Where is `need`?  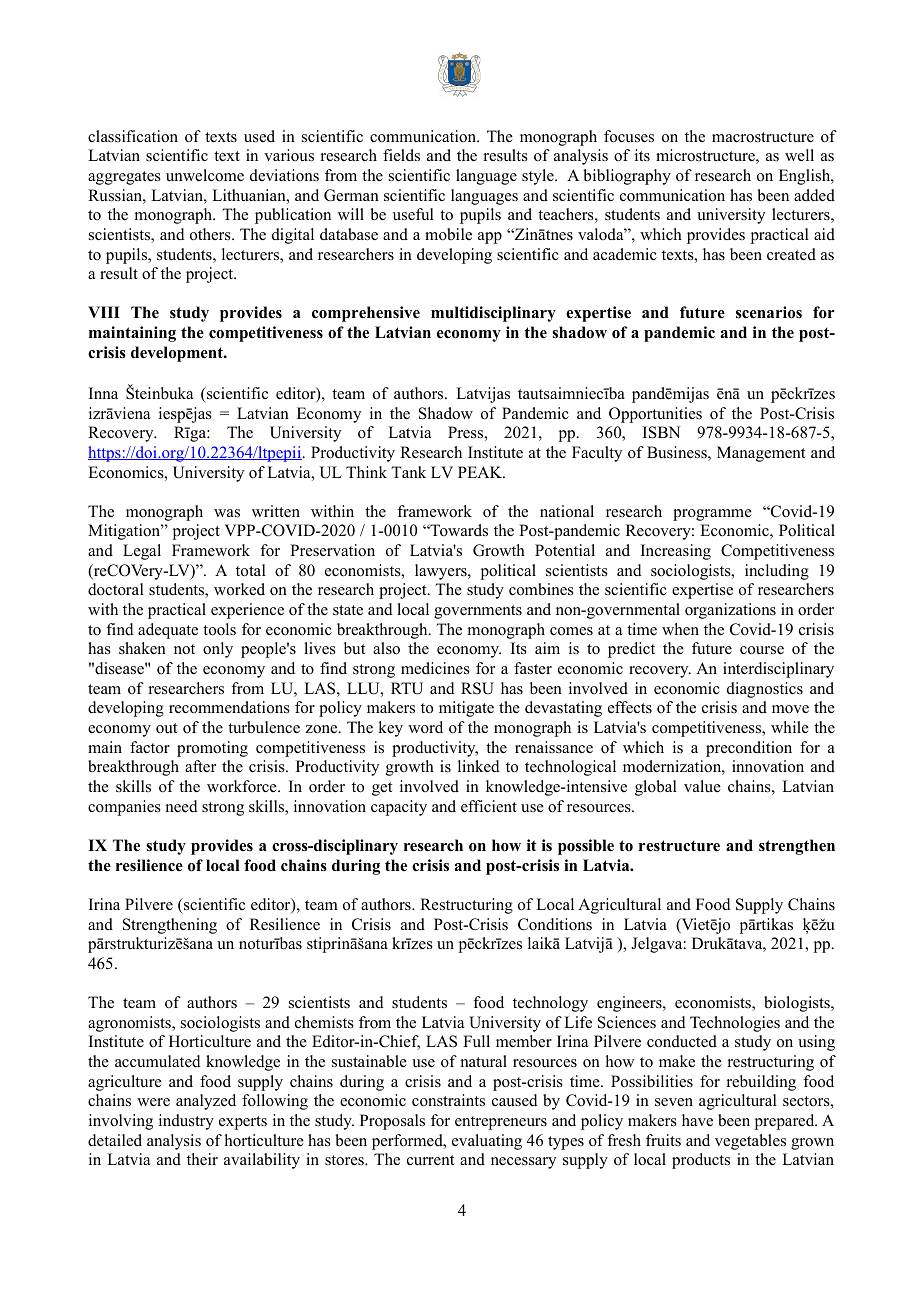
need is located at coordinates (182, 806).
